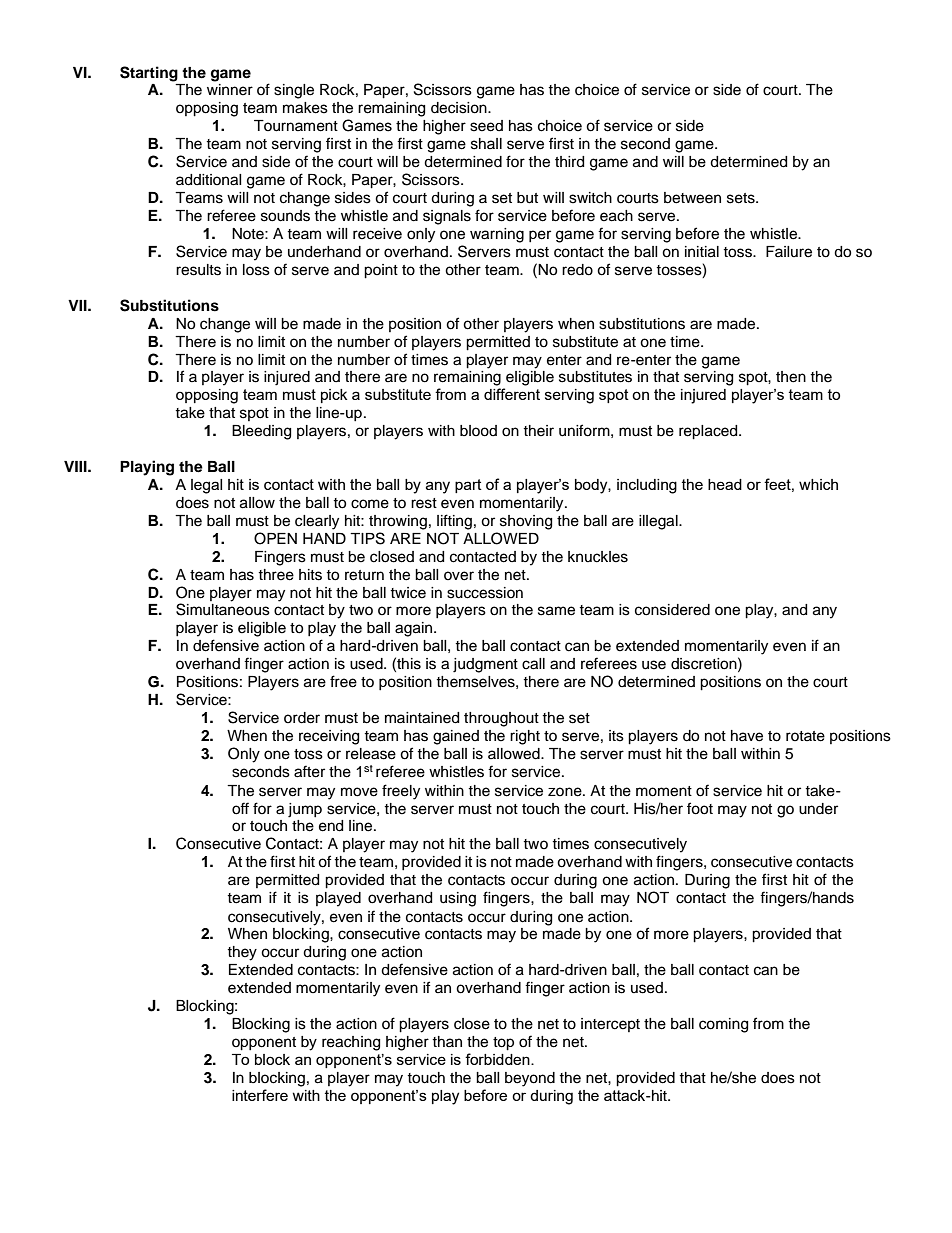 This document has width=952, height=1233. Describe the element at coordinates (700, 808) in the document. I see `foot` at that location.
